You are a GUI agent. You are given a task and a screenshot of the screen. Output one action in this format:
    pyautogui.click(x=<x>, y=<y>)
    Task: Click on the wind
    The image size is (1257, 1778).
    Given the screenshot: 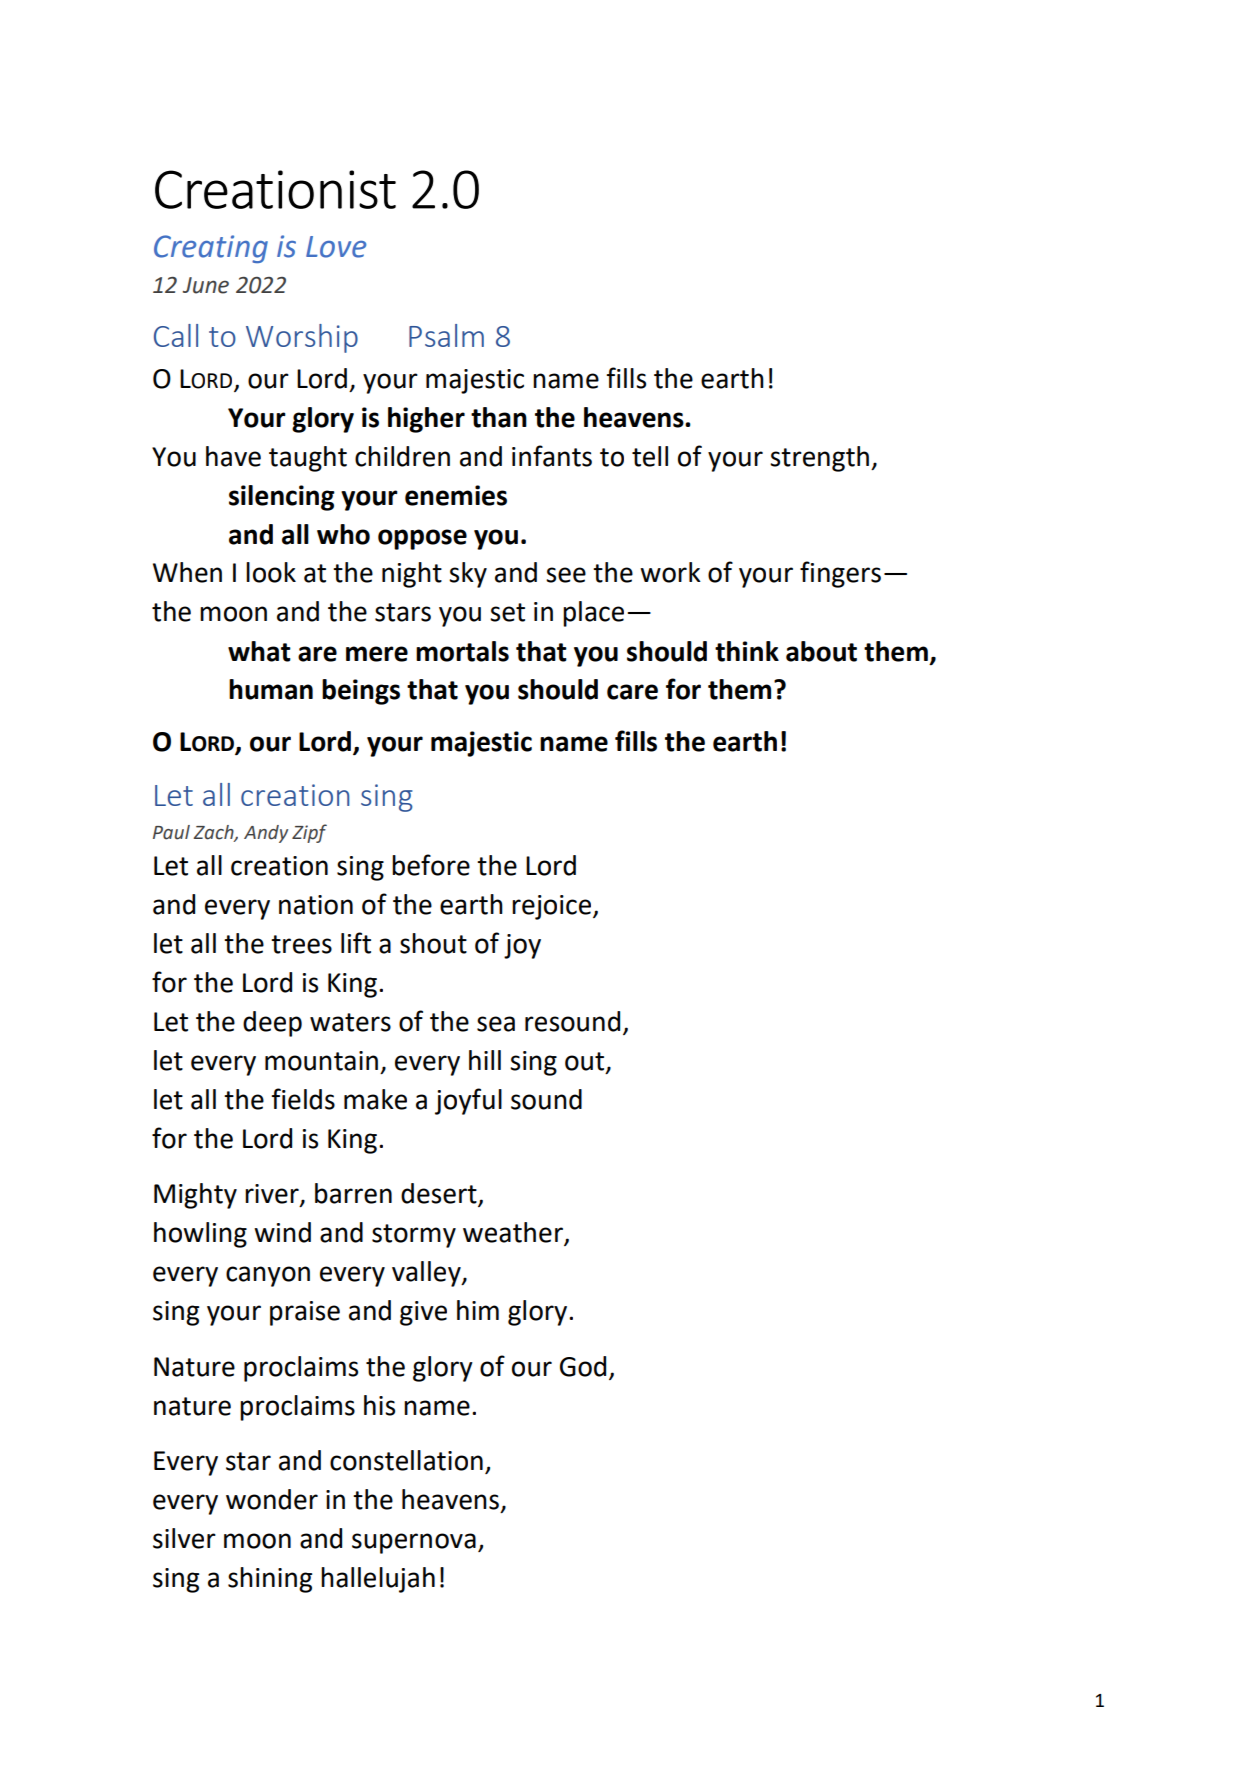 What is the action you would take?
    pyautogui.click(x=282, y=1232)
